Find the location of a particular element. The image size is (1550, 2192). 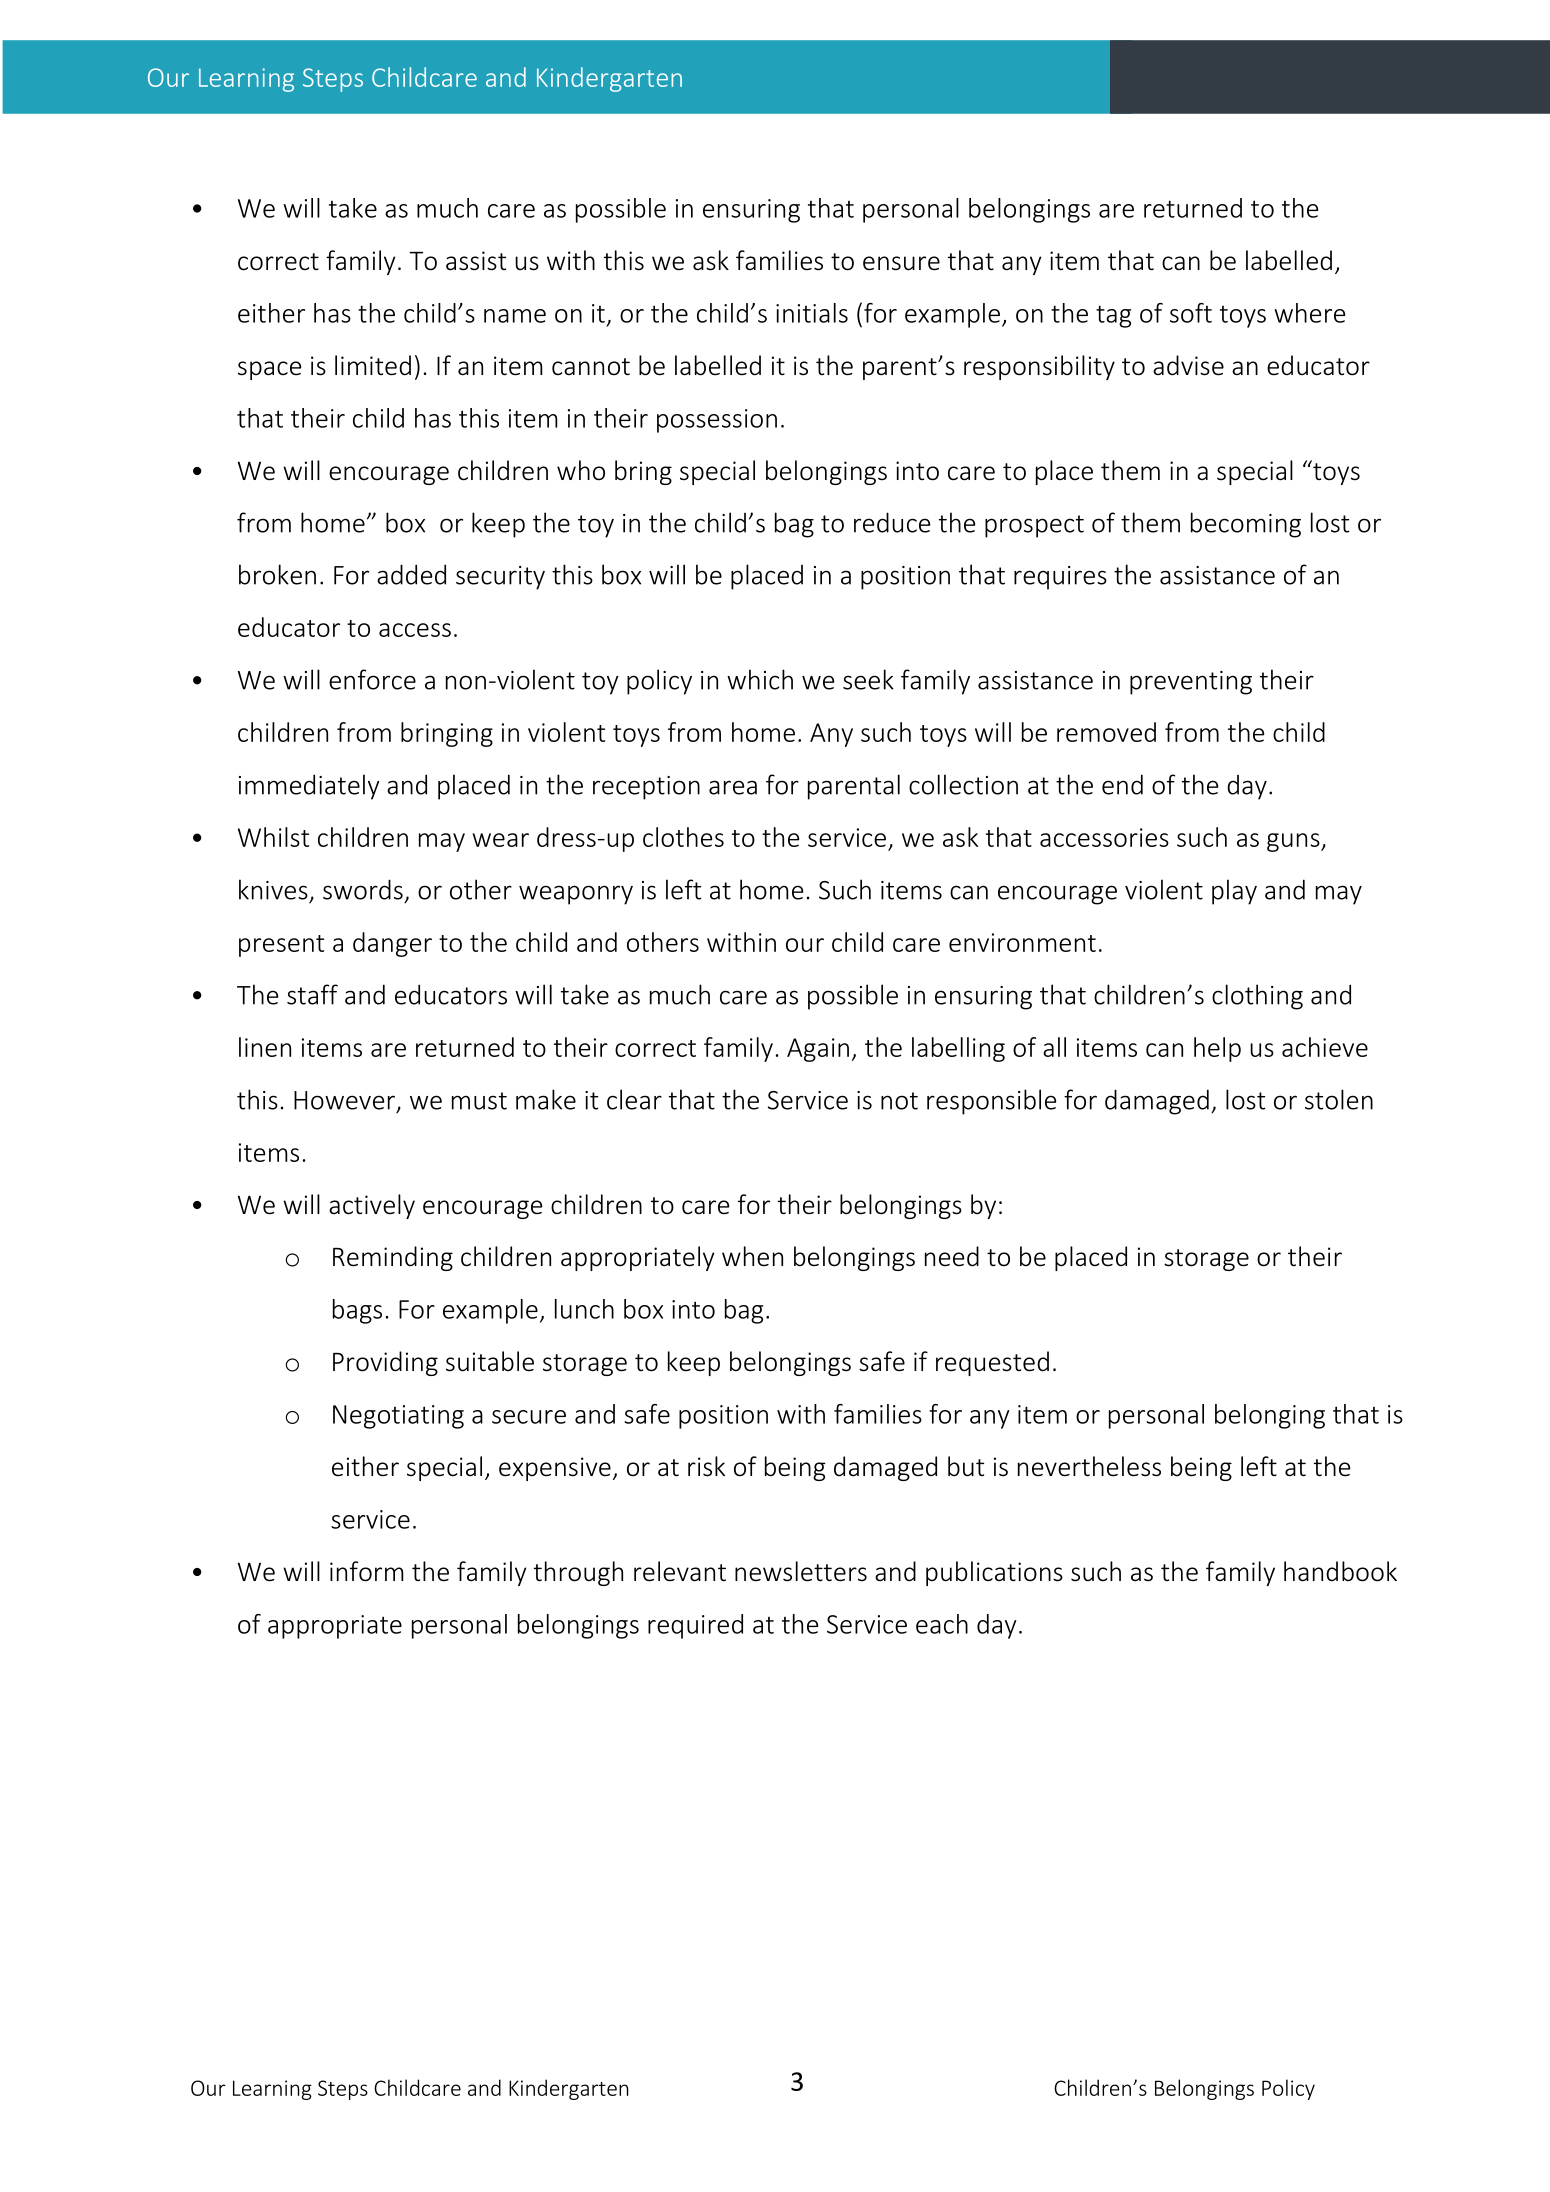

limited is located at coordinates (373, 365).
